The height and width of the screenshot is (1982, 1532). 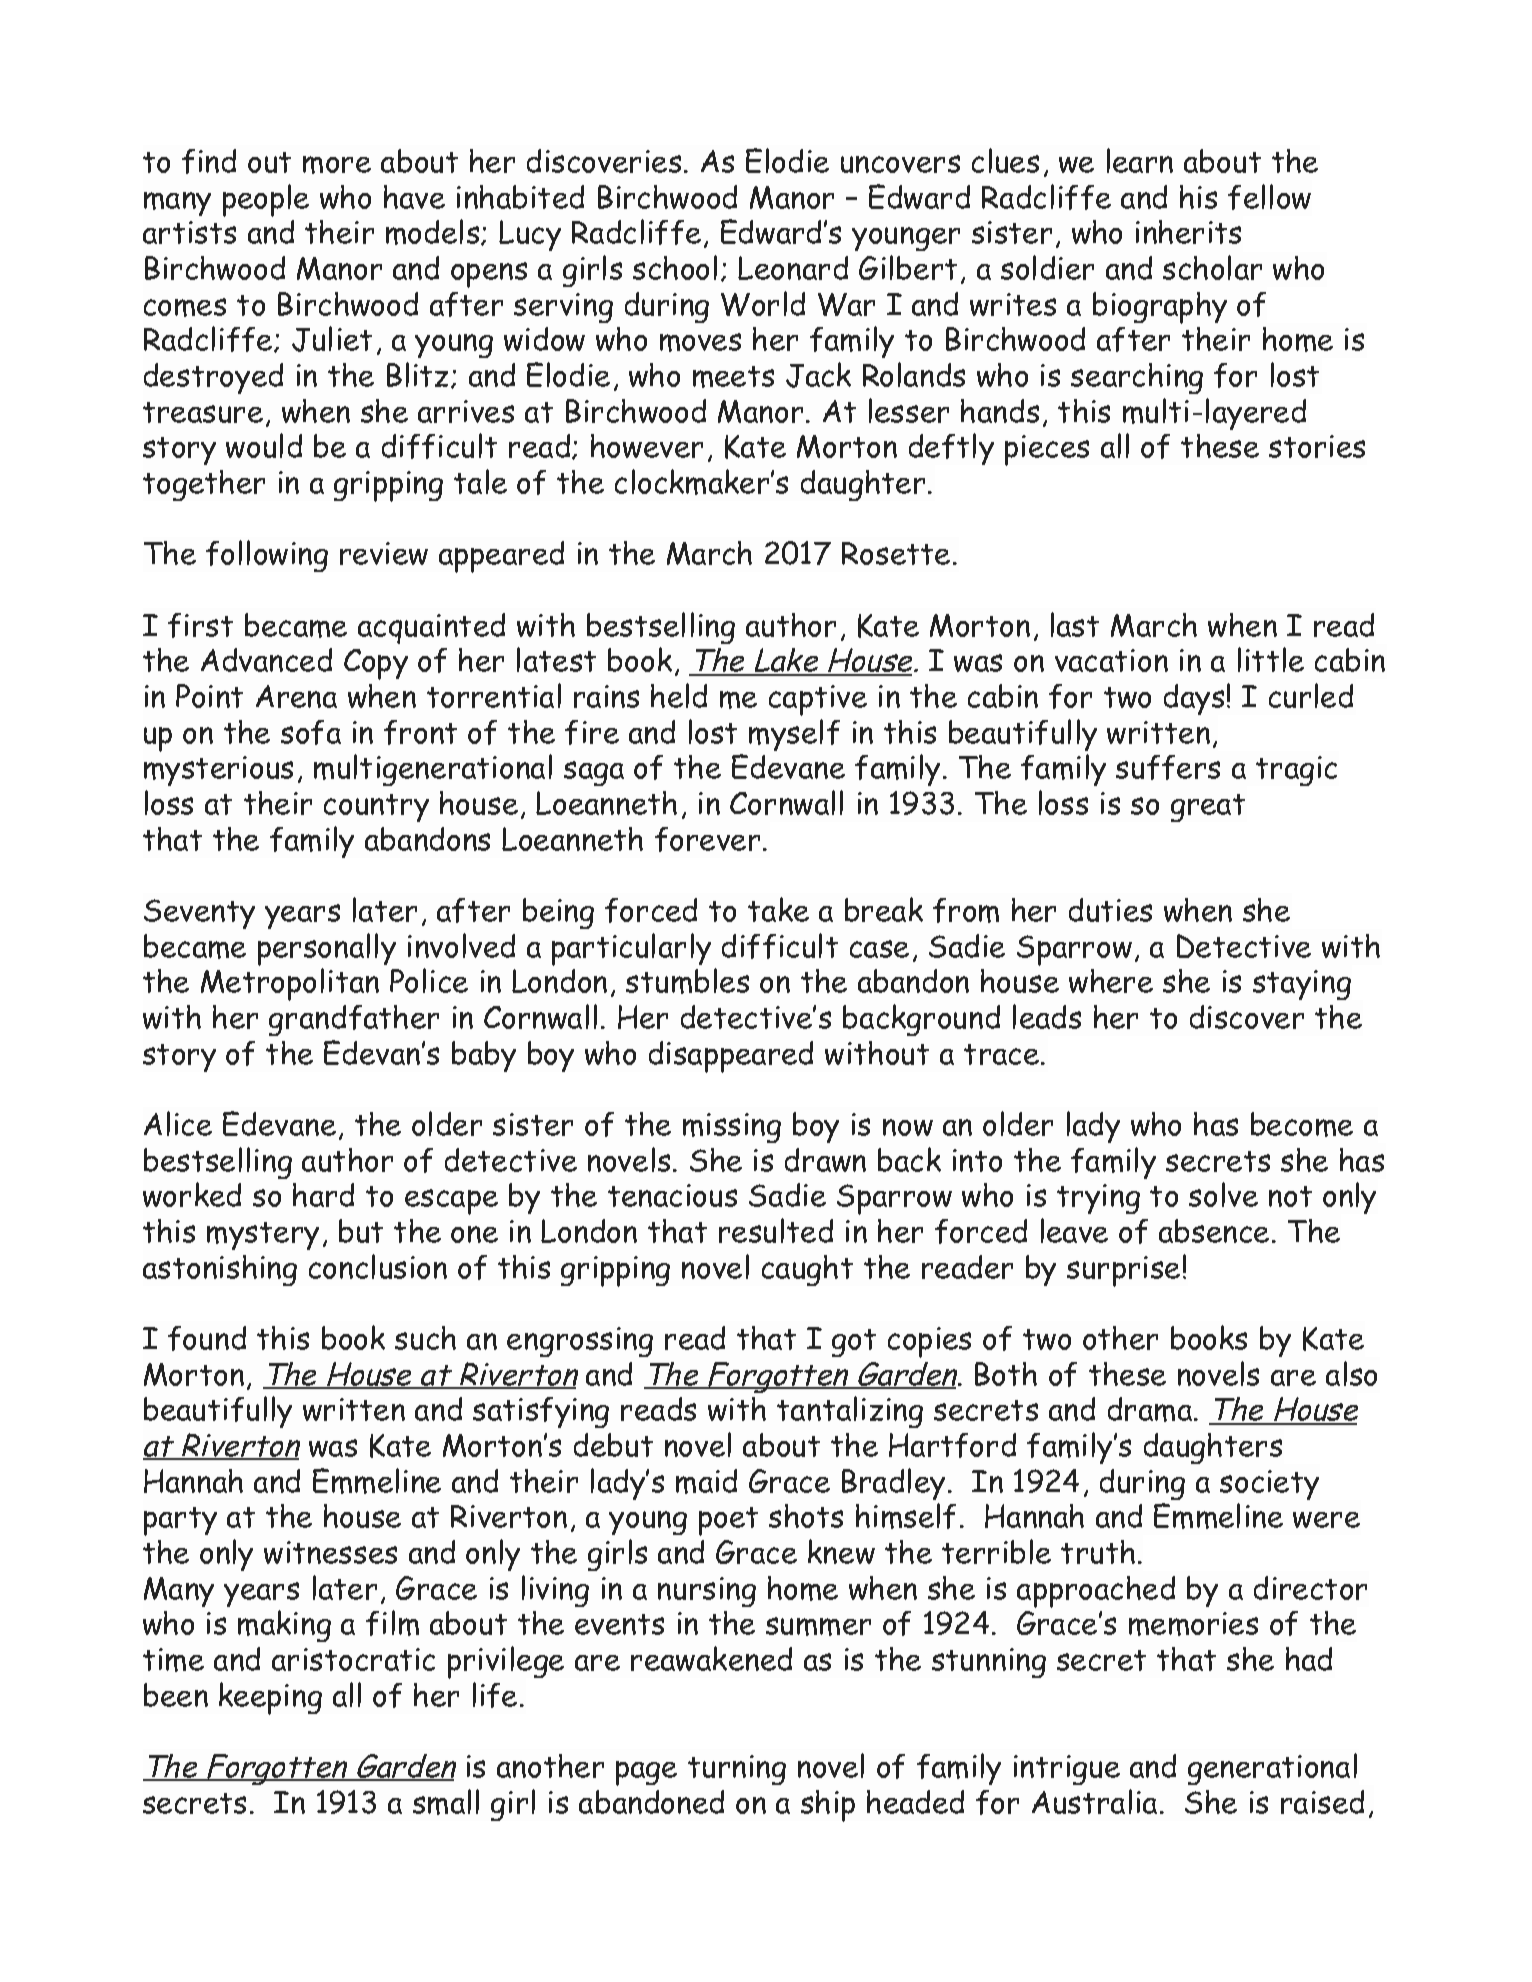 I want to click on myself, so click(x=794, y=735).
